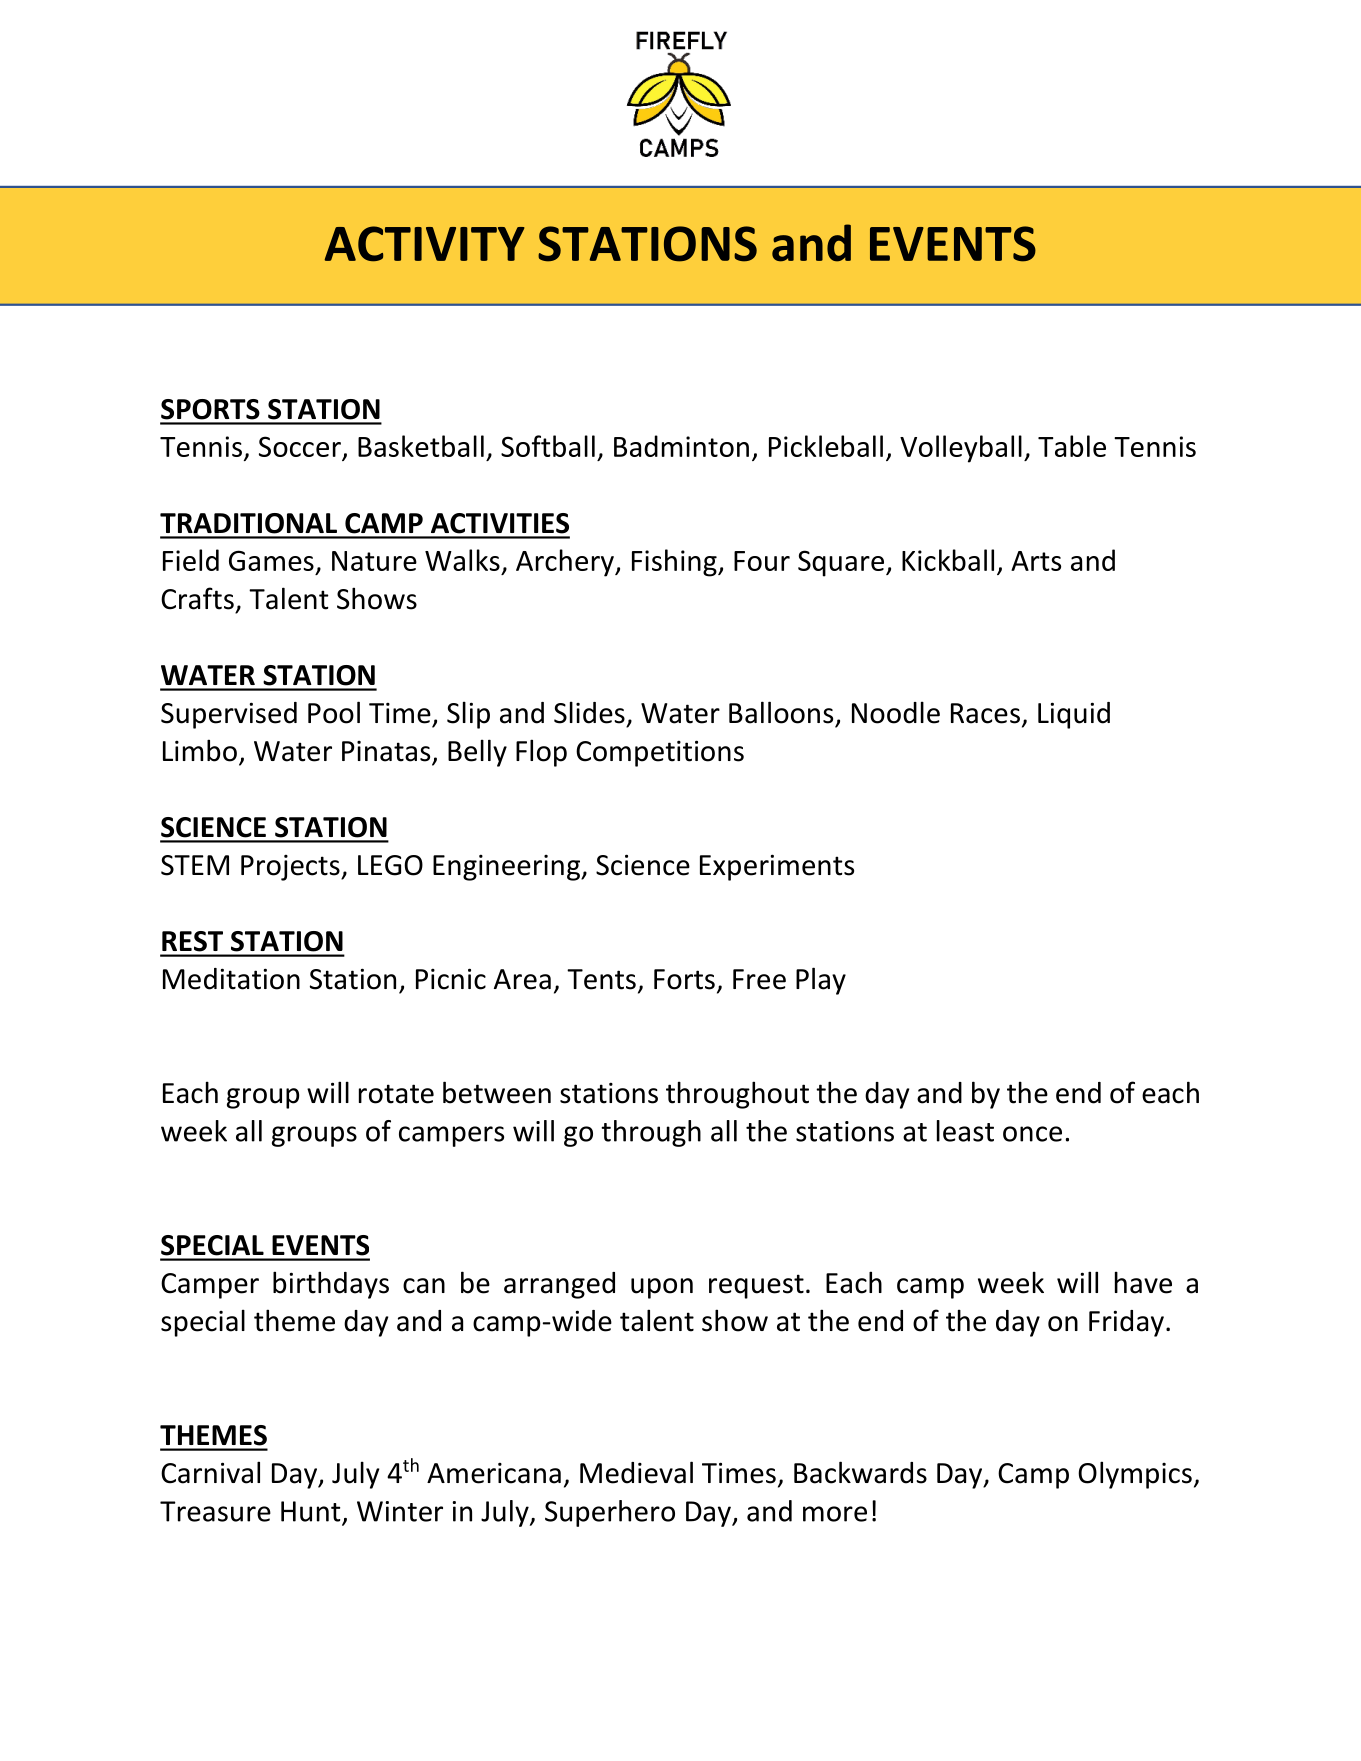  I want to click on Experiments, so click(777, 867).
